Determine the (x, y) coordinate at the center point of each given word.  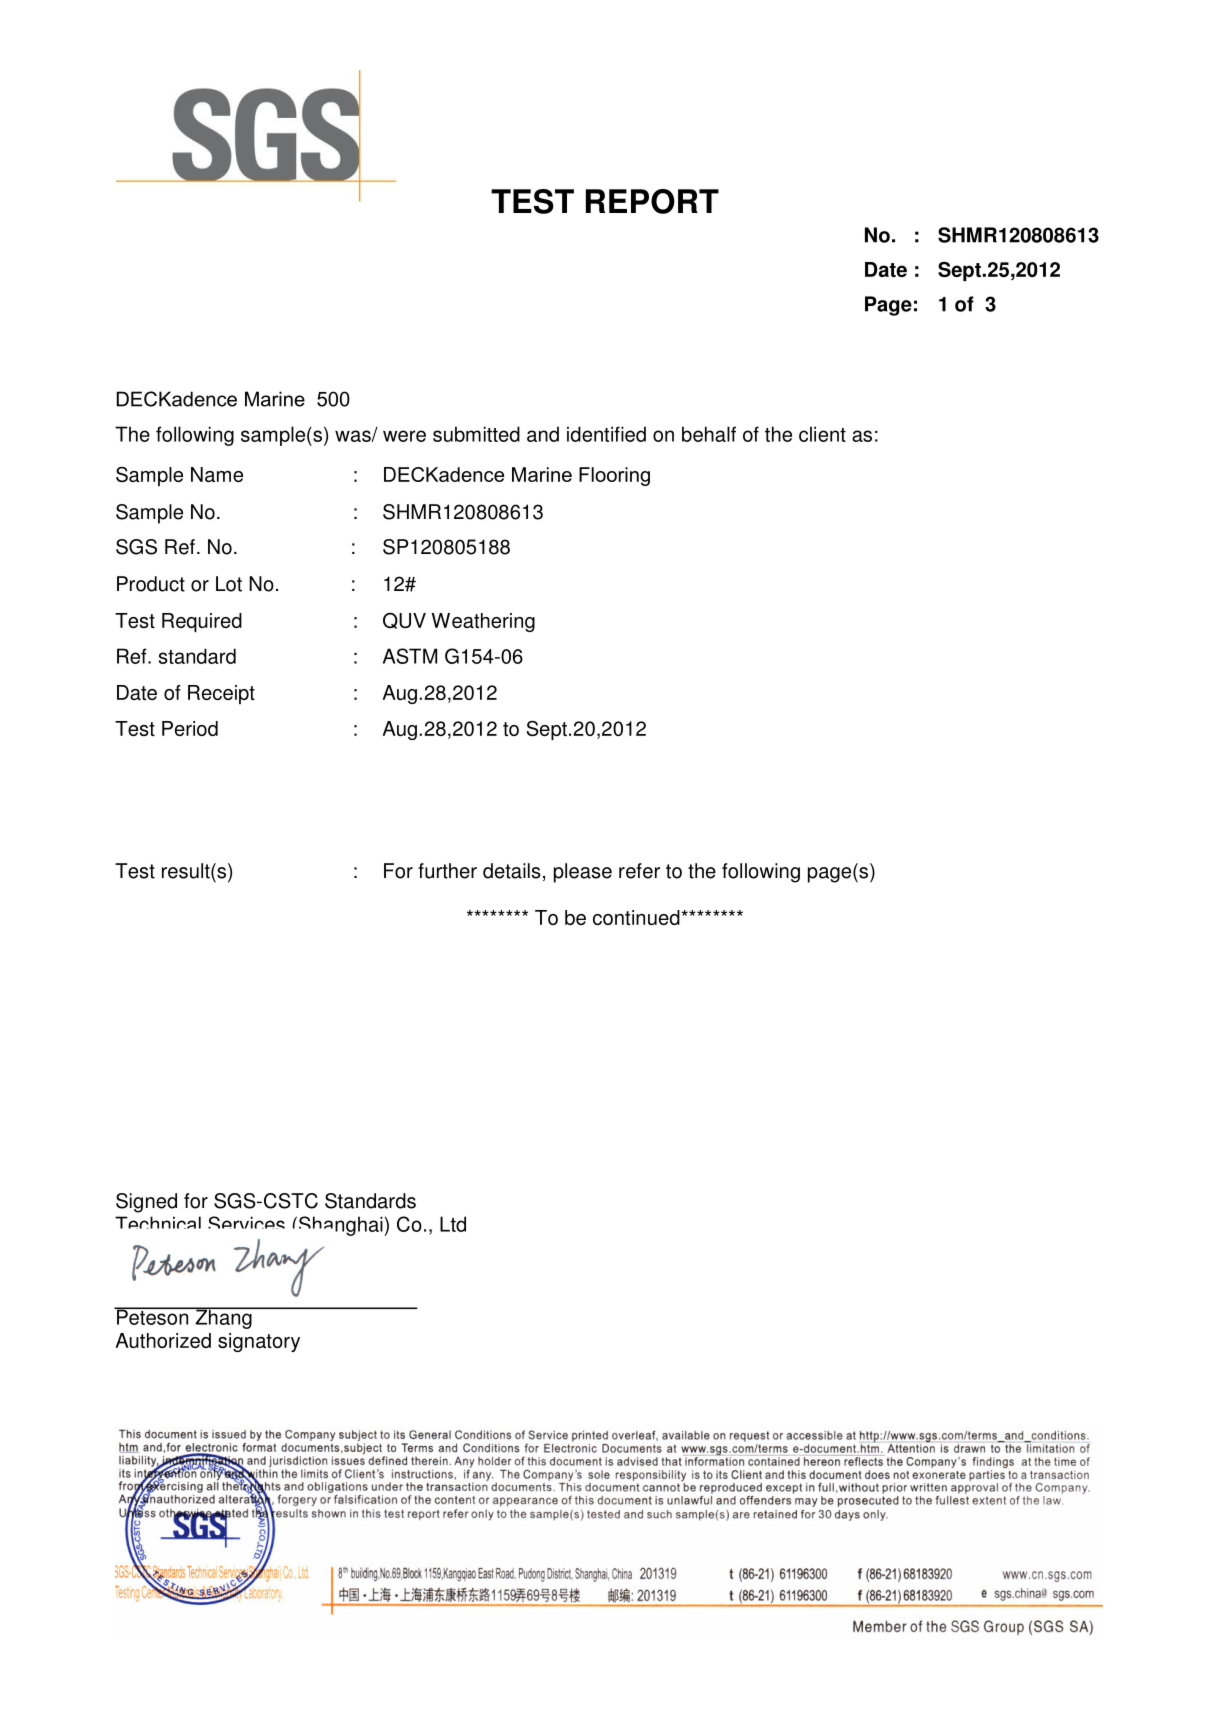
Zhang (223, 1318)
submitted (476, 434)
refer (639, 871)
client (822, 434)
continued (637, 917)
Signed (146, 1203)
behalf (709, 434)
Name (217, 474)
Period (190, 728)
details (512, 871)
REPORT (652, 201)
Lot (229, 584)
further (447, 871)
